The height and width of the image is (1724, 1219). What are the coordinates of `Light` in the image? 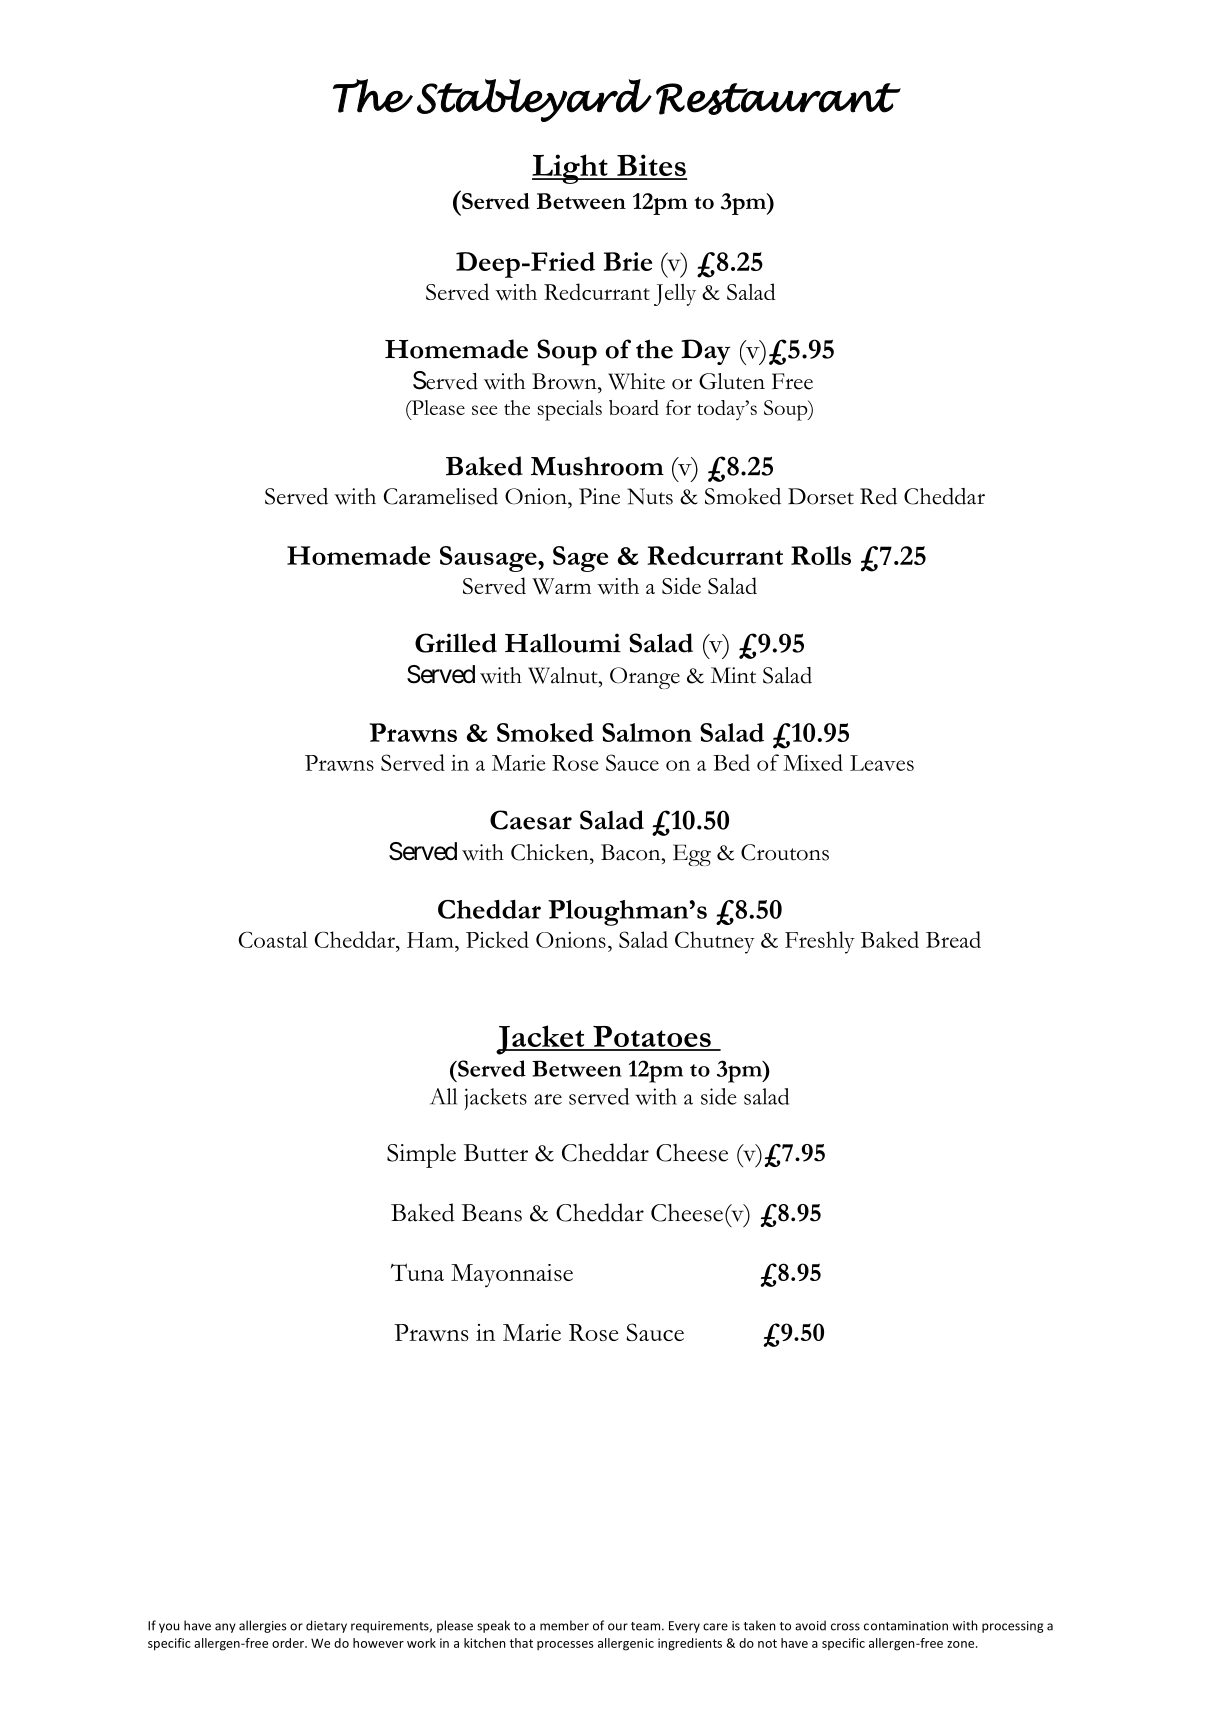 It's located at (571, 169).
